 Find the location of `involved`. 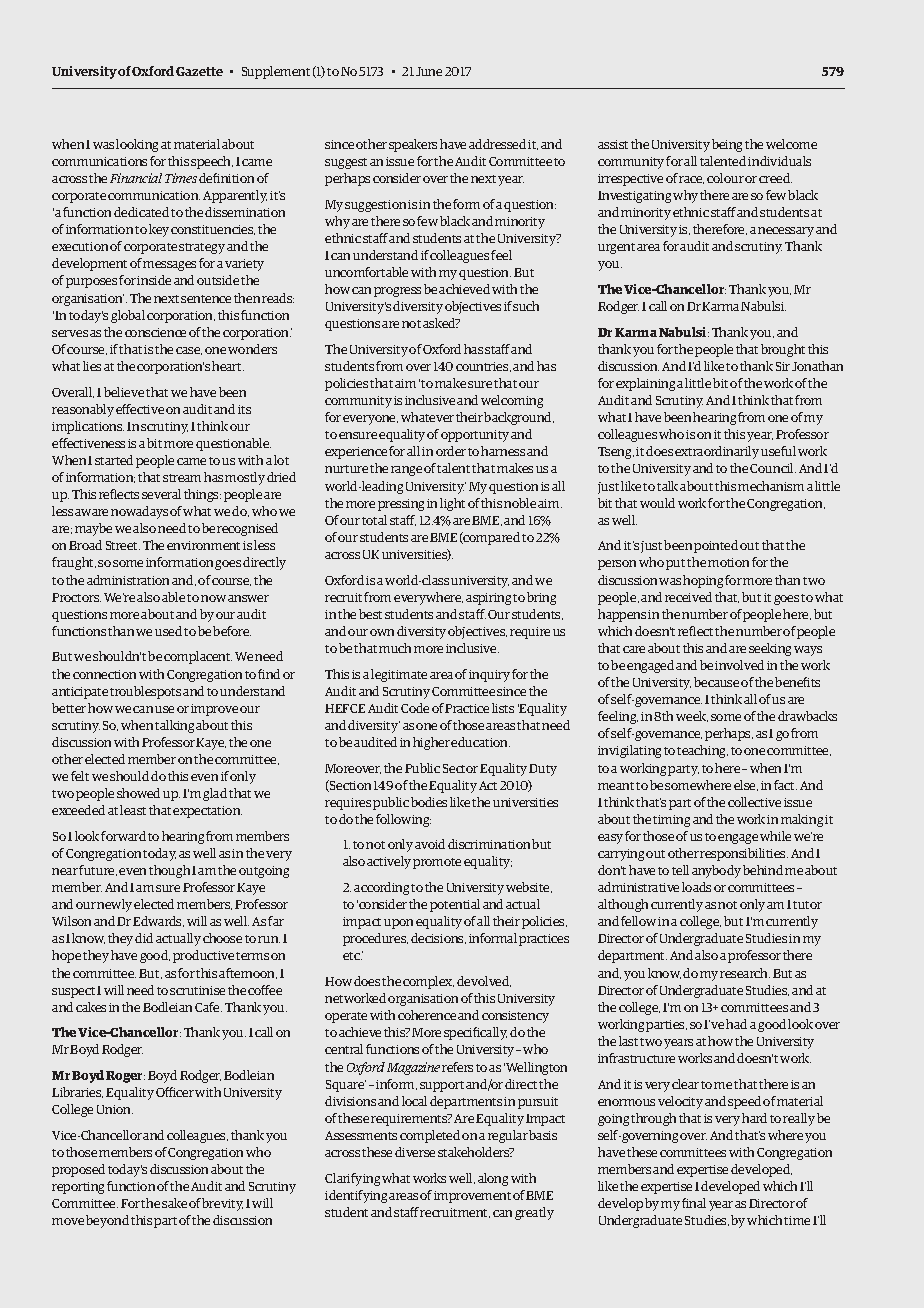

involved is located at coordinates (739, 665).
